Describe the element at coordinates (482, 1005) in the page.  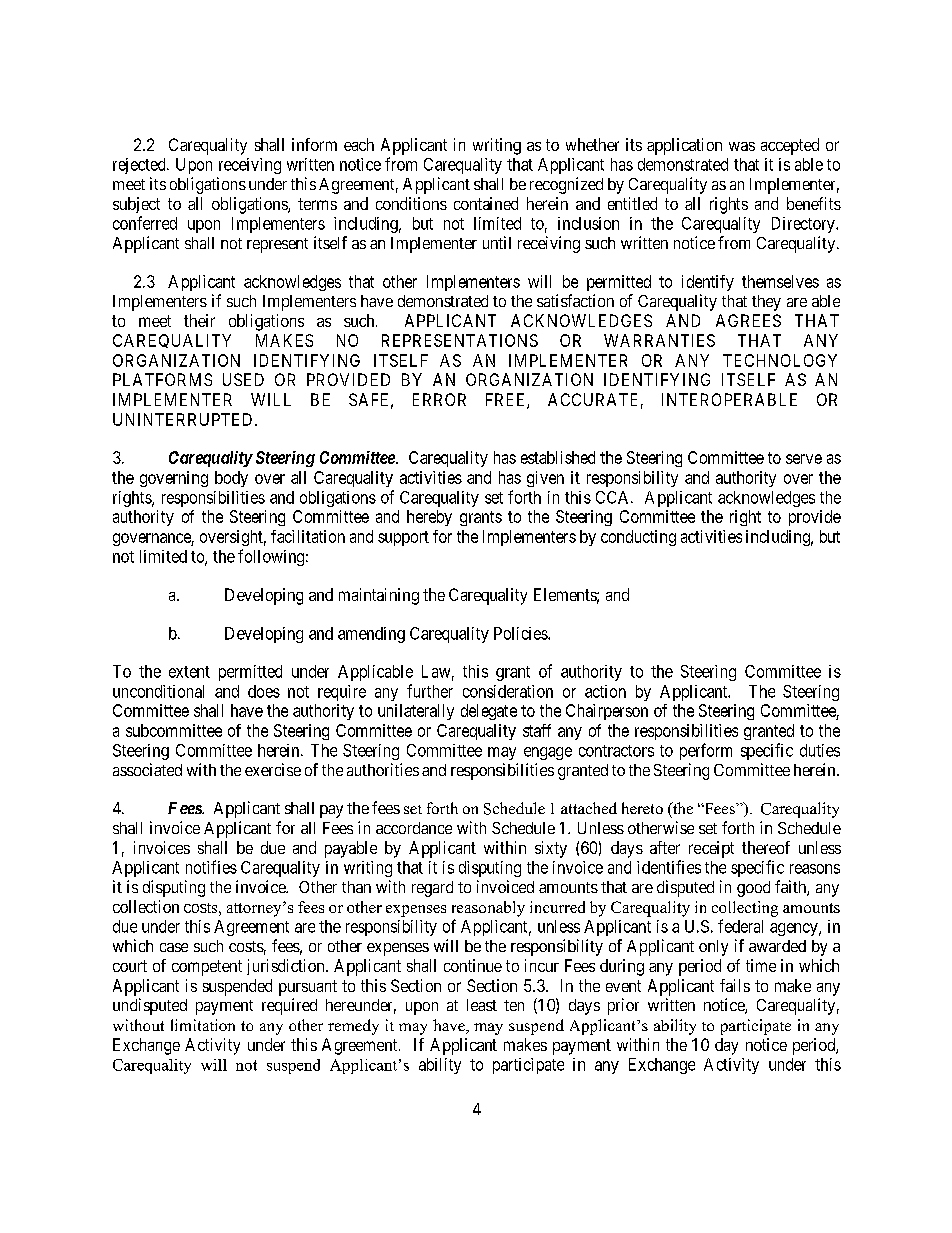
I see `least` at that location.
